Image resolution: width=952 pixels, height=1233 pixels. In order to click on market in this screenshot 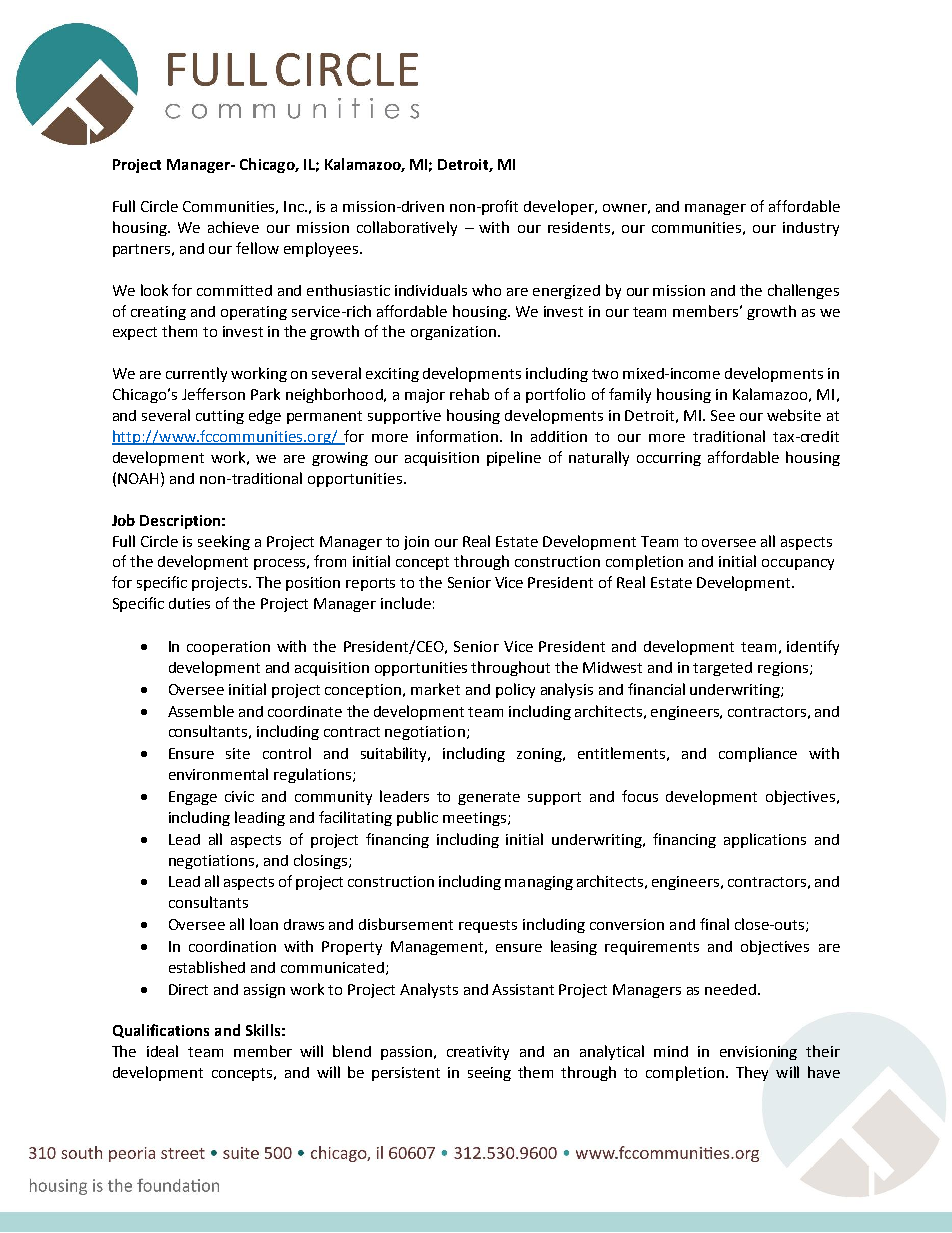, I will do `click(435, 689)`.
